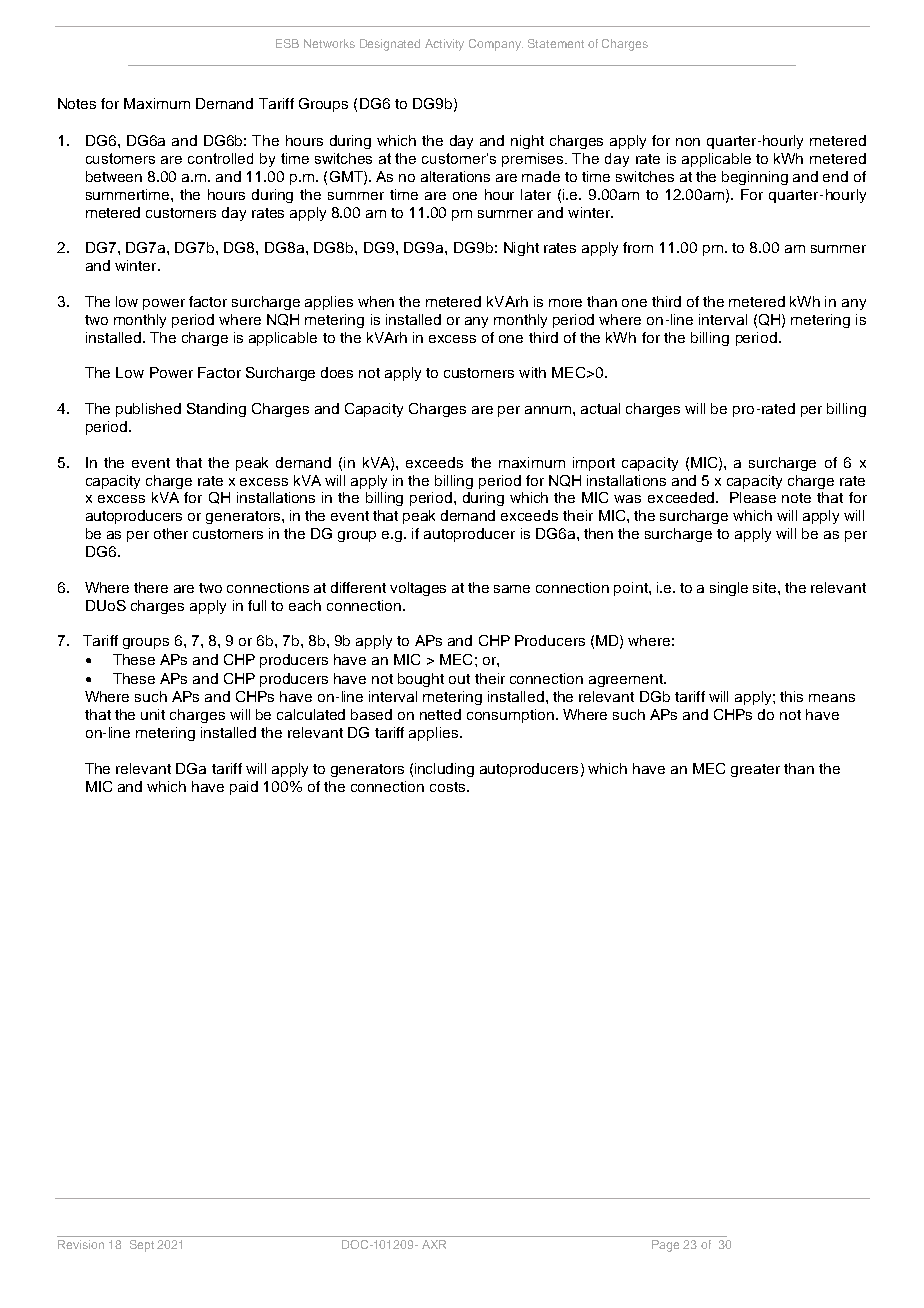 This screenshot has width=924, height=1308. I want to click on out, so click(459, 679).
